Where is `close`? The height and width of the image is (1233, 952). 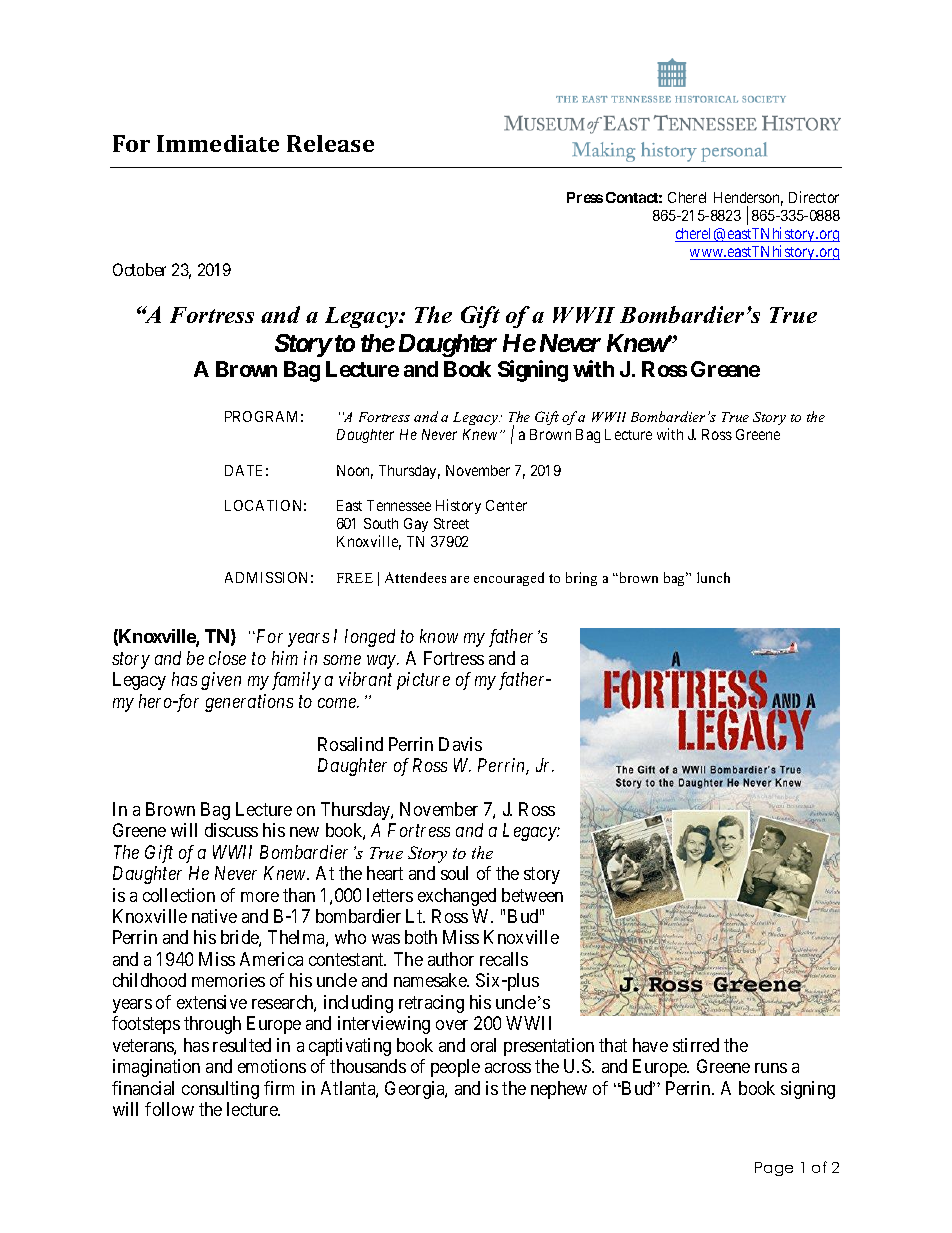 close is located at coordinates (227, 658).
